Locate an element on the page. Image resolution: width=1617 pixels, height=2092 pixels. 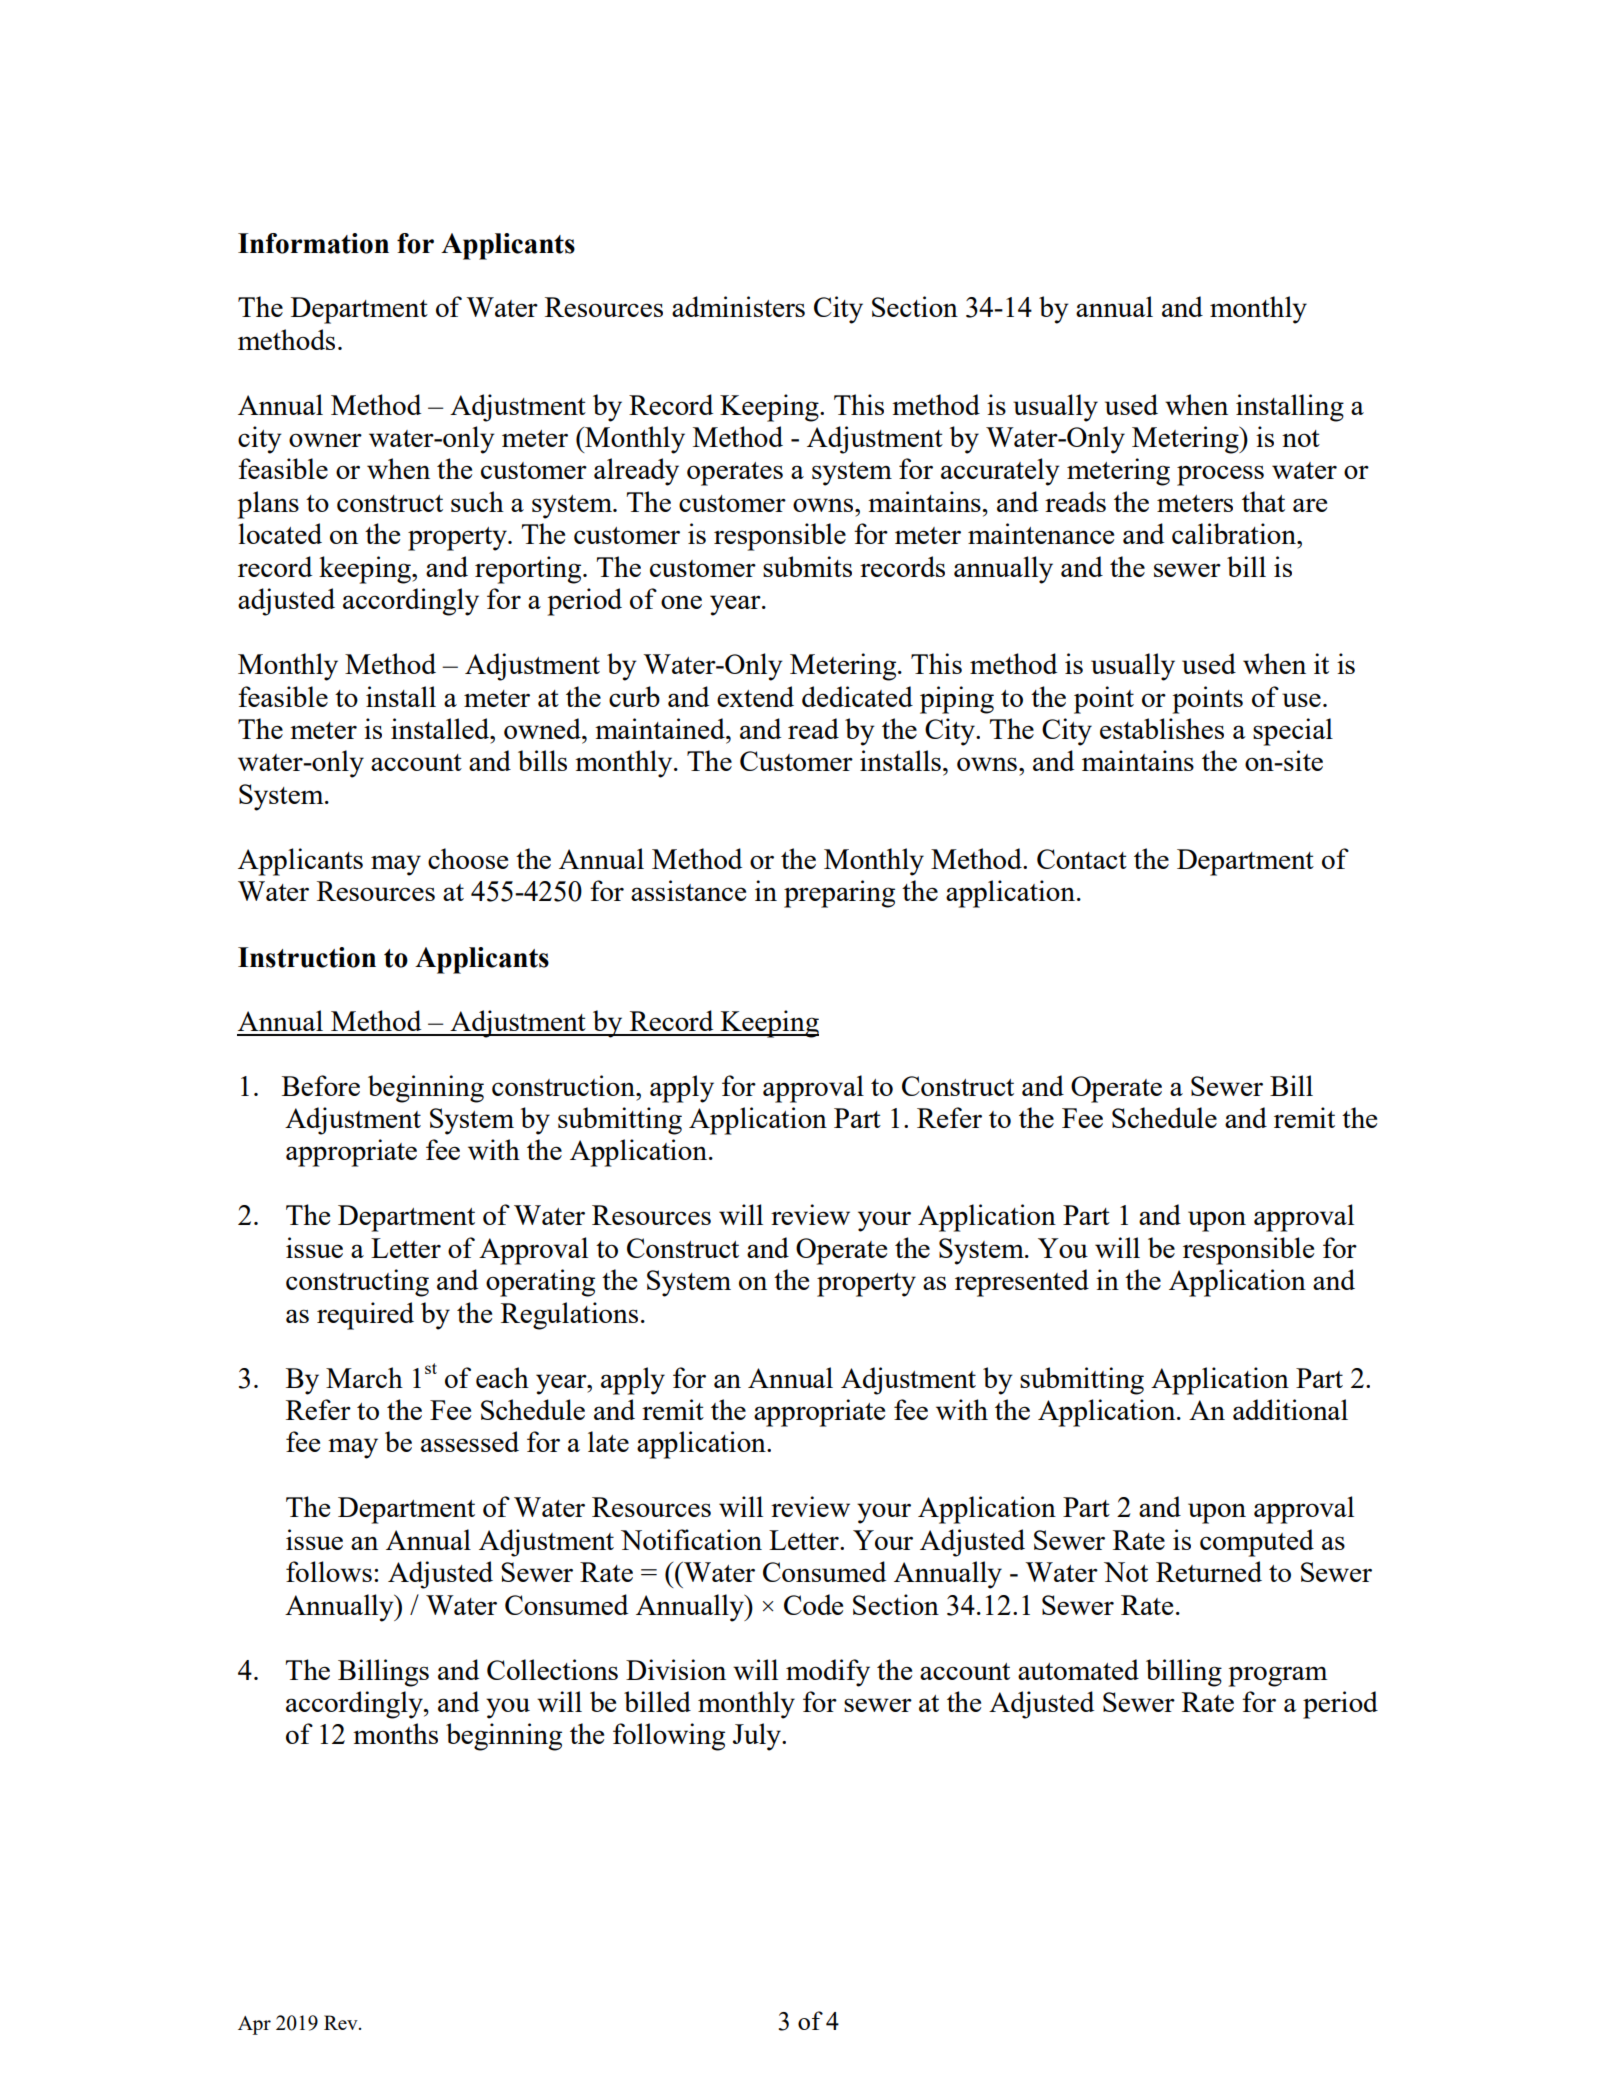
Apr is located at coordinates (254, 2025).
